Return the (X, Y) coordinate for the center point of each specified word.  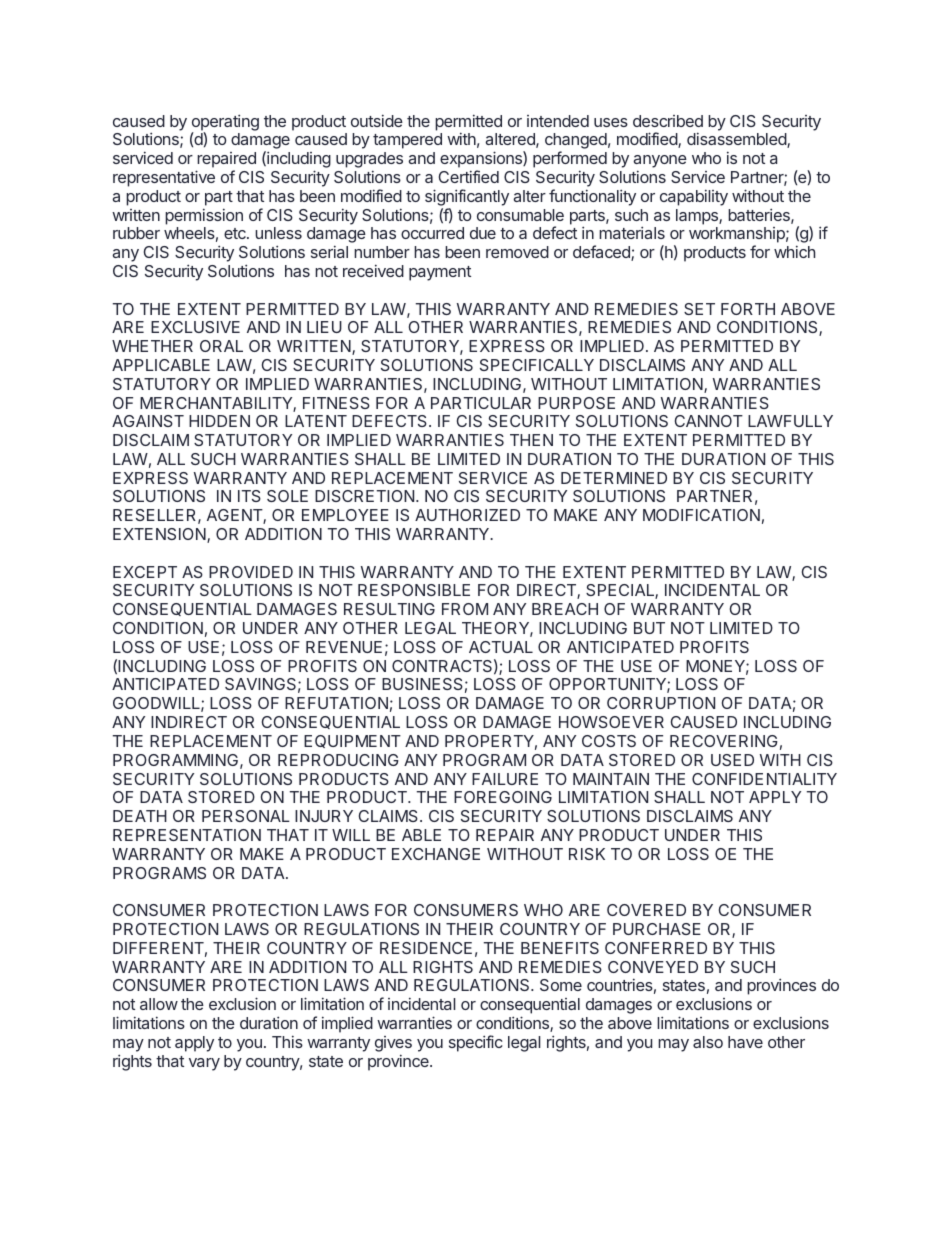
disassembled (737, 140)
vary (204, 1064)
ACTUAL (501, 647)
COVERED (646, 910)
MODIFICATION (701, 515)
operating (225, 123)
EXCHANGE (436, 854)
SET (699, 309)
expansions (482, 159)
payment (440, 273)
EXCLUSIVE (195, 327)
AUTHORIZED (467, 515)
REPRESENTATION (187, 835)
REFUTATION (336, 703)
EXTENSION (160, 535)
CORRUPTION (661, 703)
